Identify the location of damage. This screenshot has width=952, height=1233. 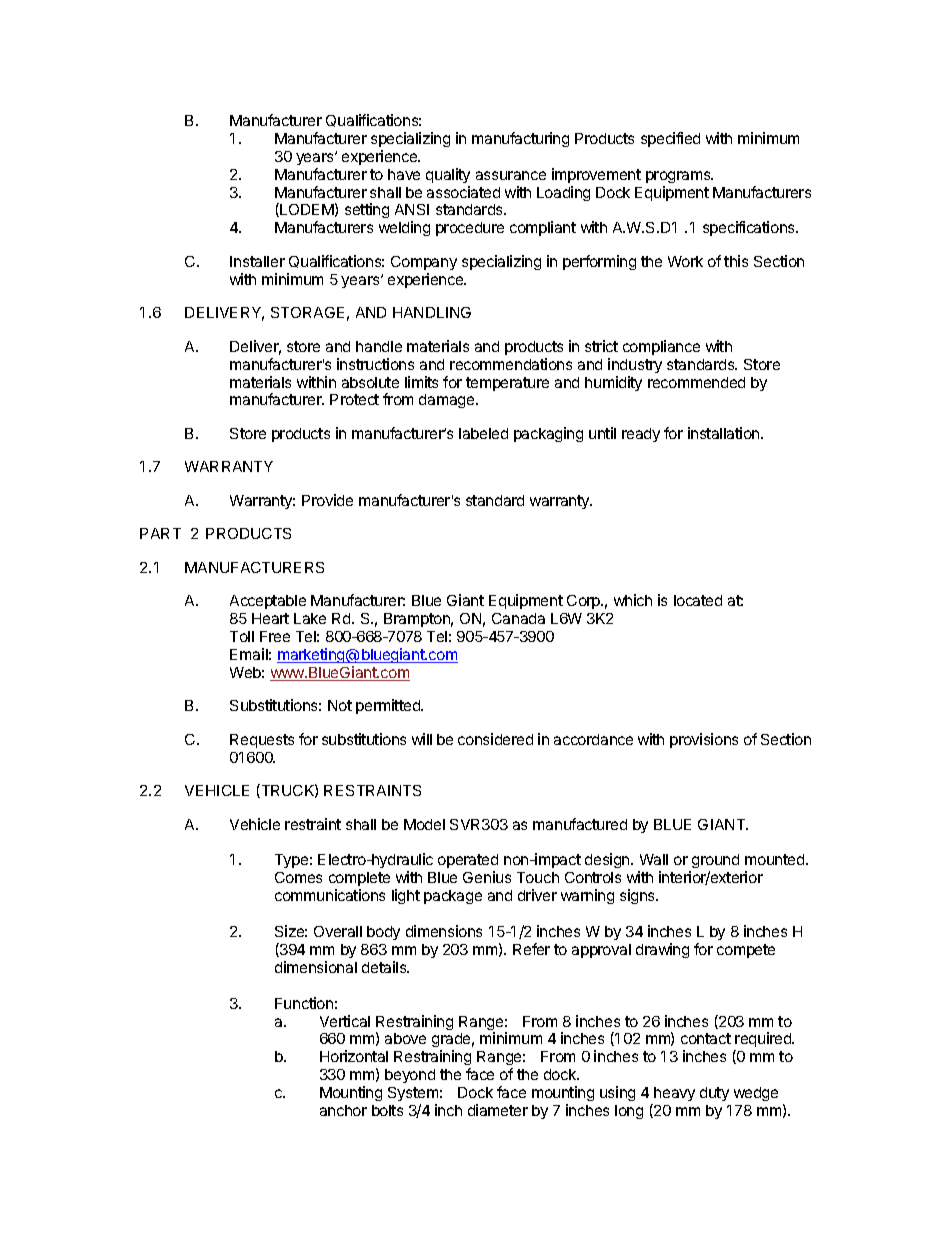
(448, 401).
